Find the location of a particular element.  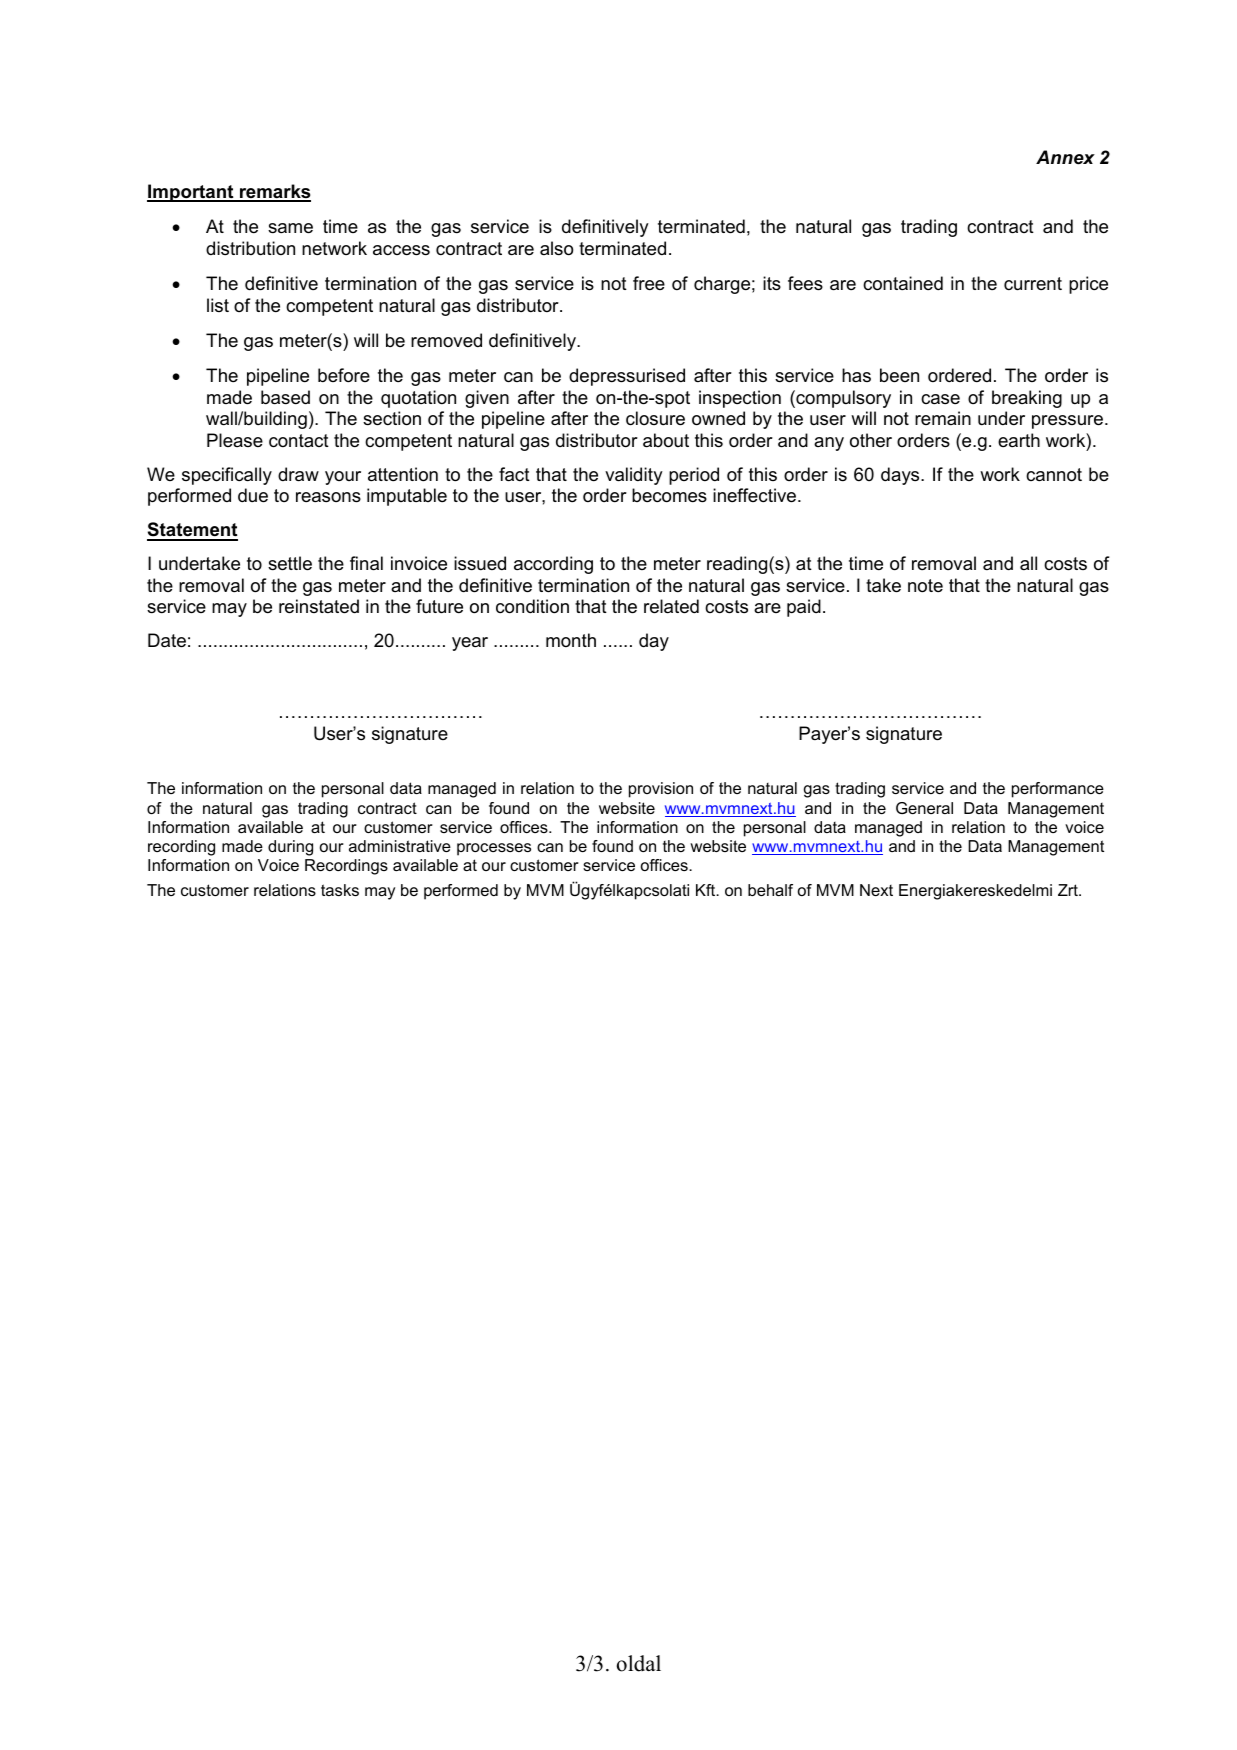

due is located at coordinates (253, 495).
